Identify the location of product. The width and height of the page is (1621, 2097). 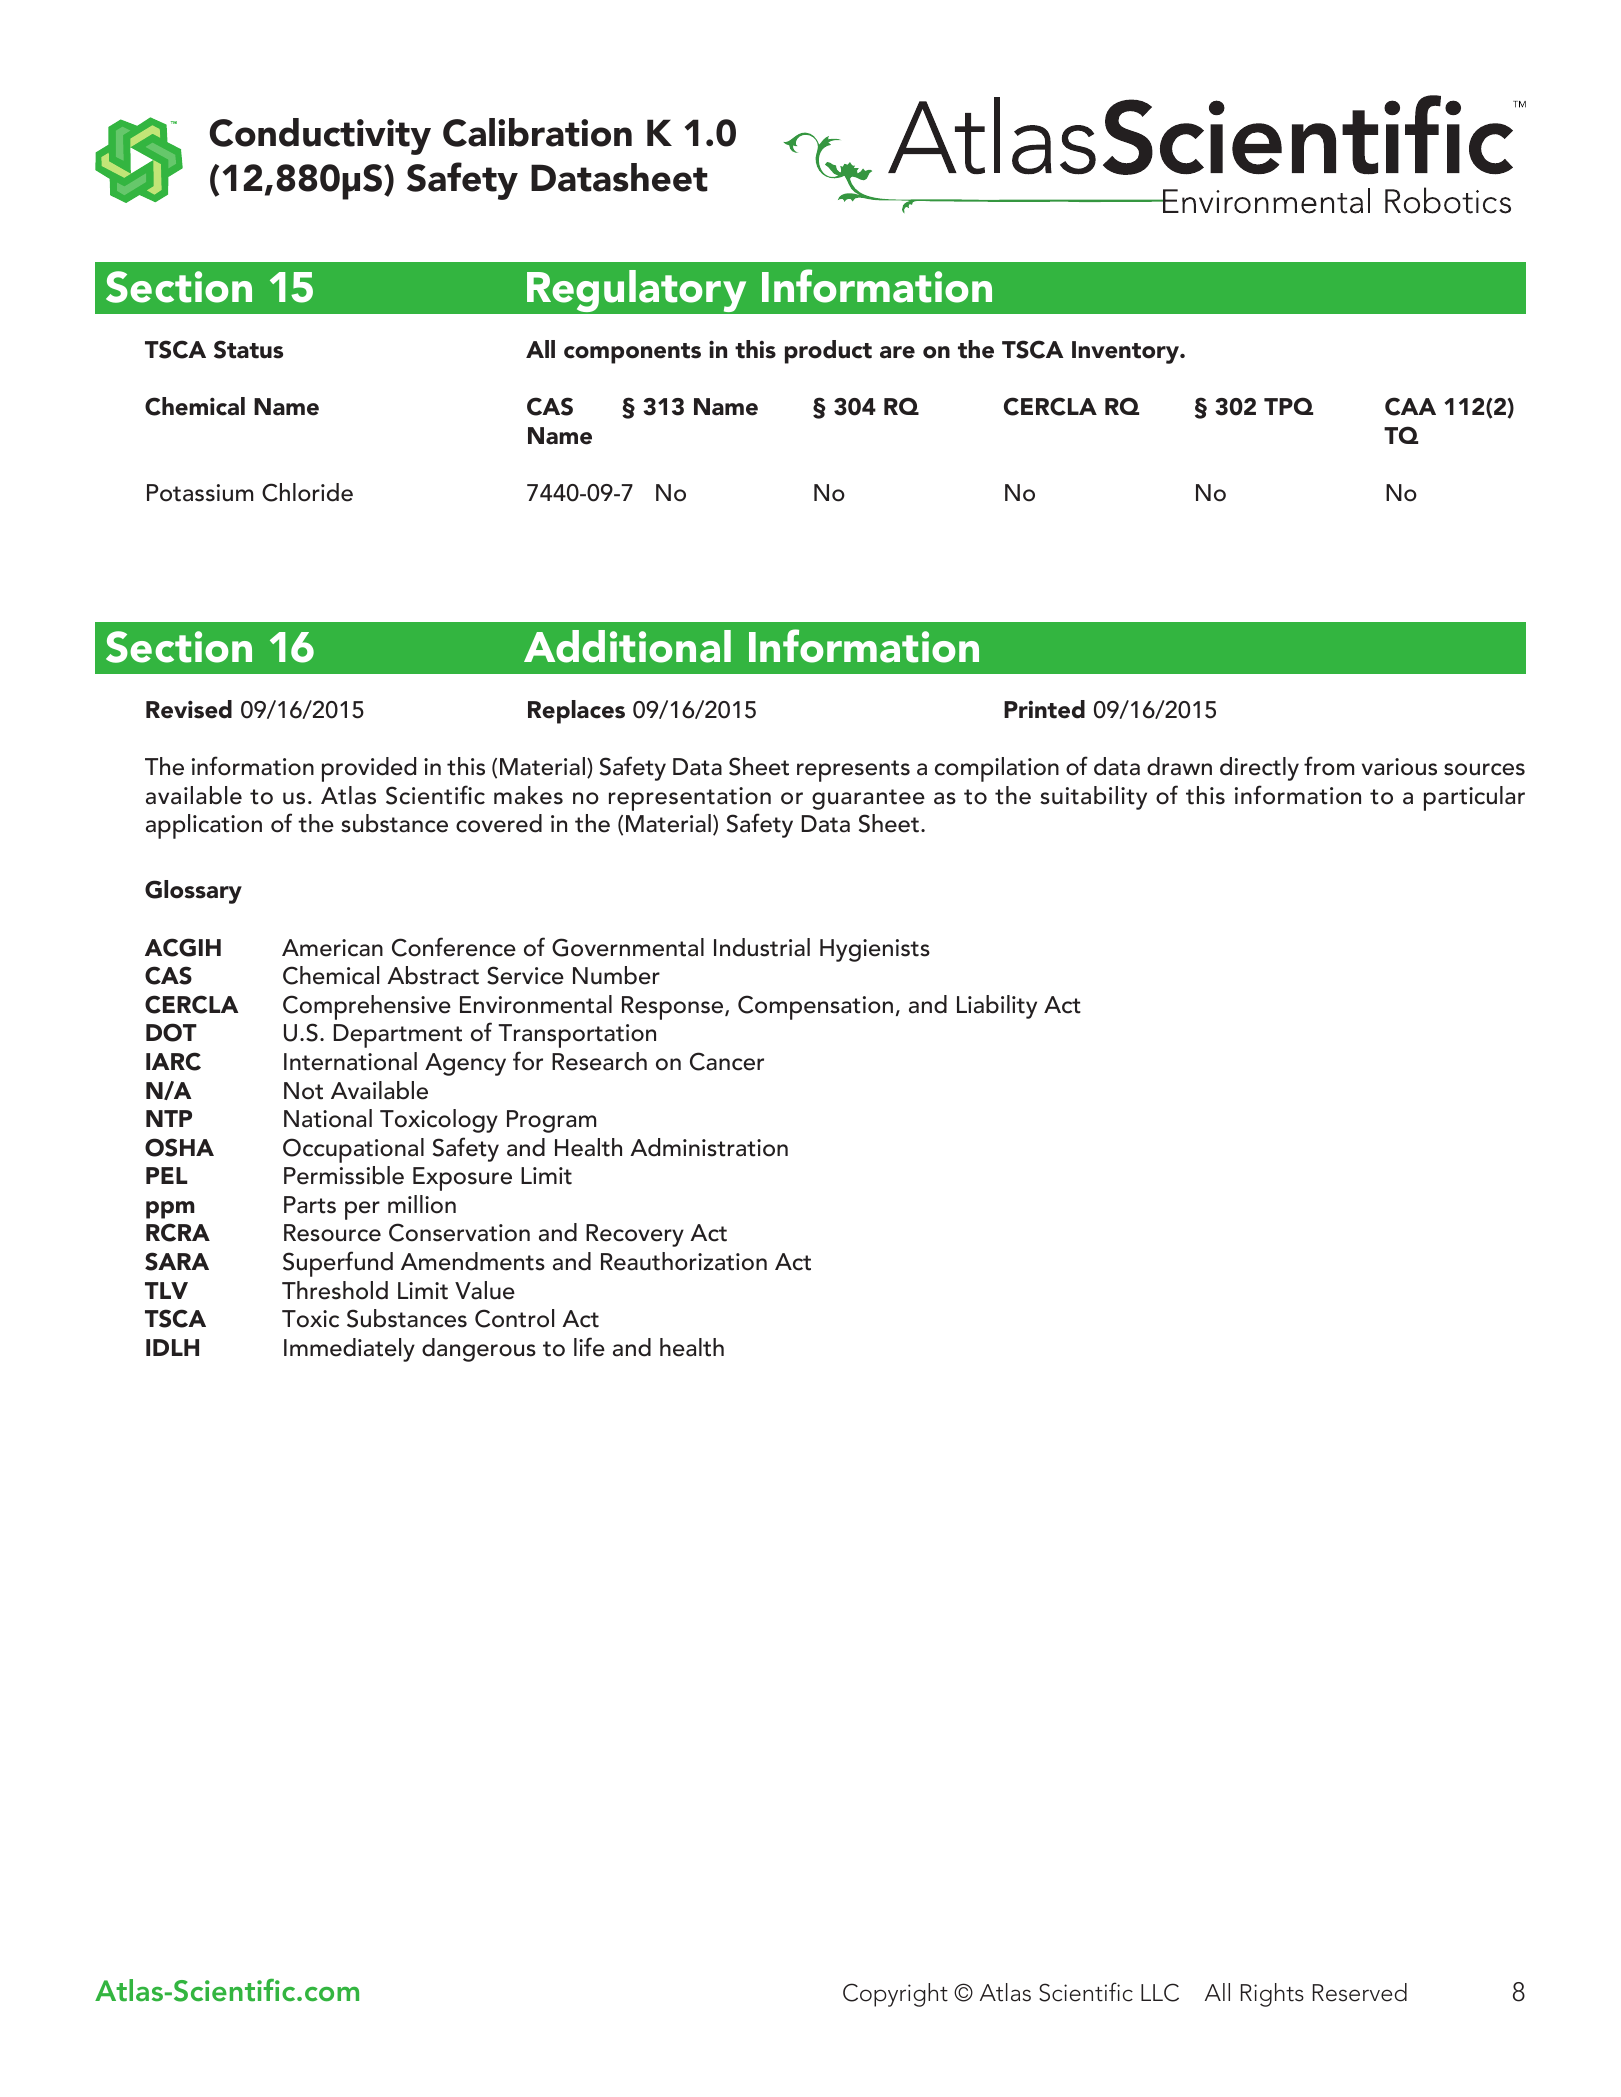
(828, 352).
